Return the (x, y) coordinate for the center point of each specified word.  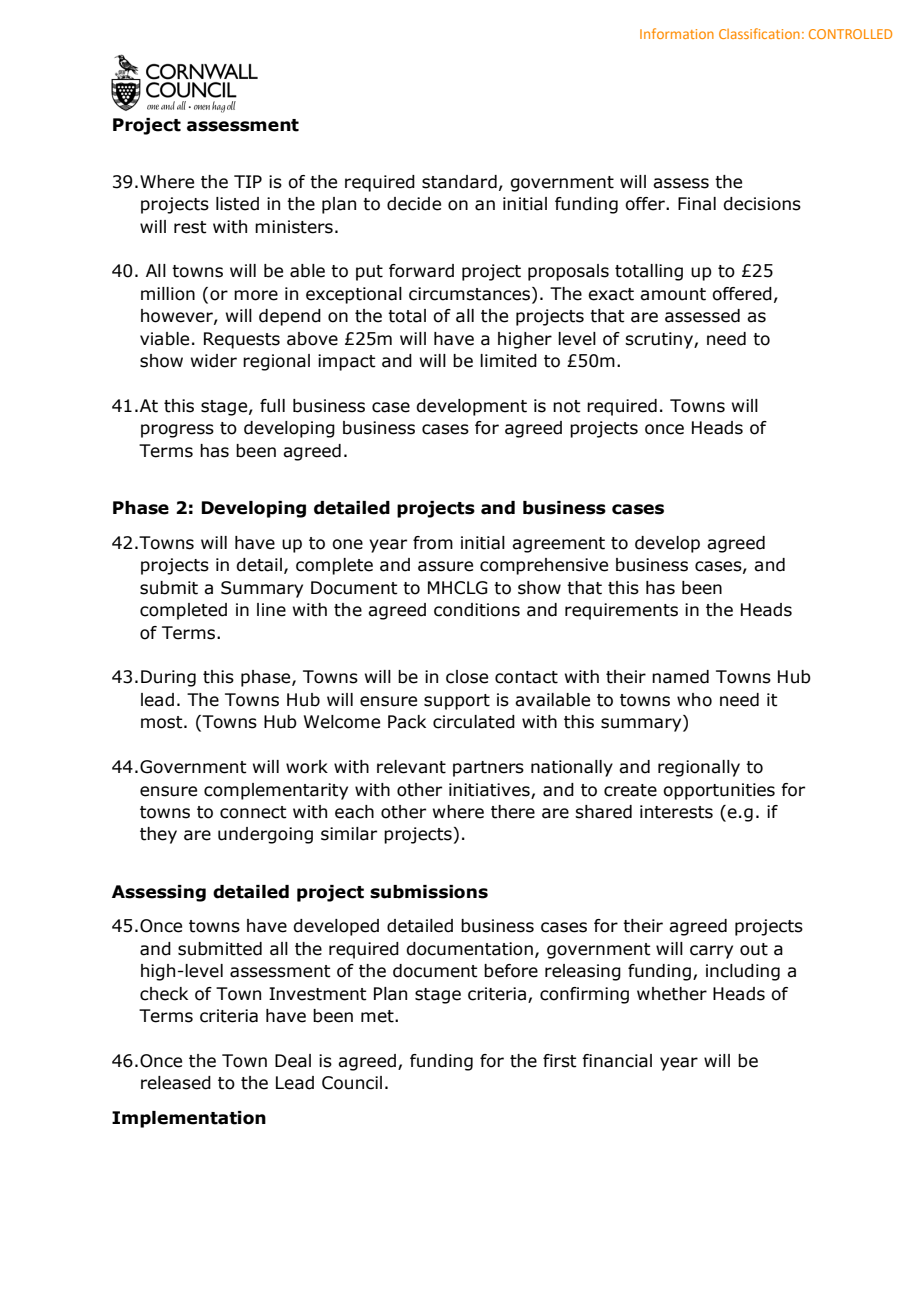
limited (508, 361)
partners (488, 769)
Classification (759, 33)
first (560, 1061)
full (272, 406)
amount (673, 294)
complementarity (276, 791)
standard (459, 182)
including (743, 972)
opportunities (719, 791)
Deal (293, 1061)
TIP (248, 181)
